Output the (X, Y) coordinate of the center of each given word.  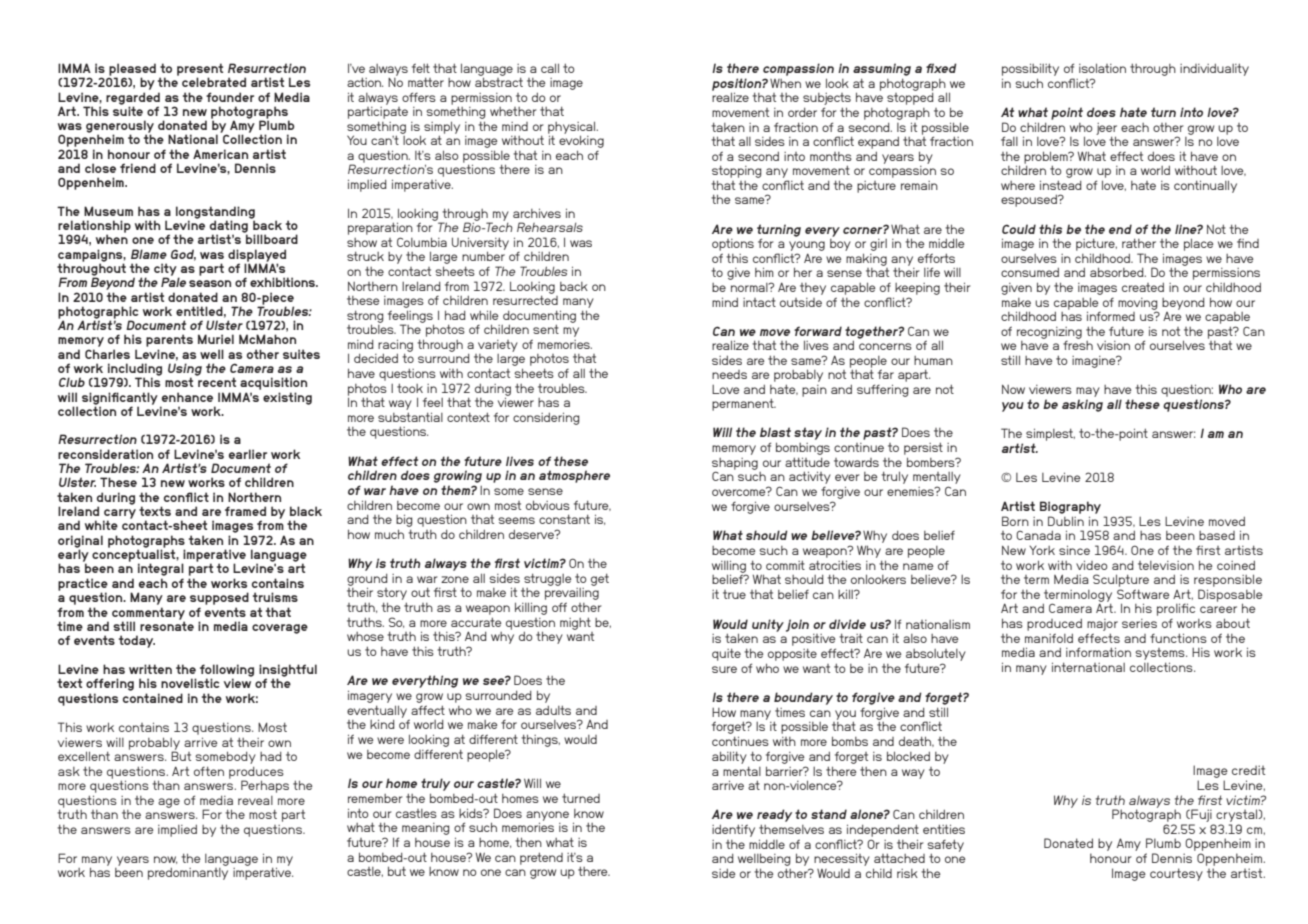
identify (733, 830)
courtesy (1176, 874)
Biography (1070, 507)
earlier (248, 454)
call (550, 68)
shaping (735, 465)
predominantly (188, 873)
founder (230, 97)
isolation (1102, 68)
